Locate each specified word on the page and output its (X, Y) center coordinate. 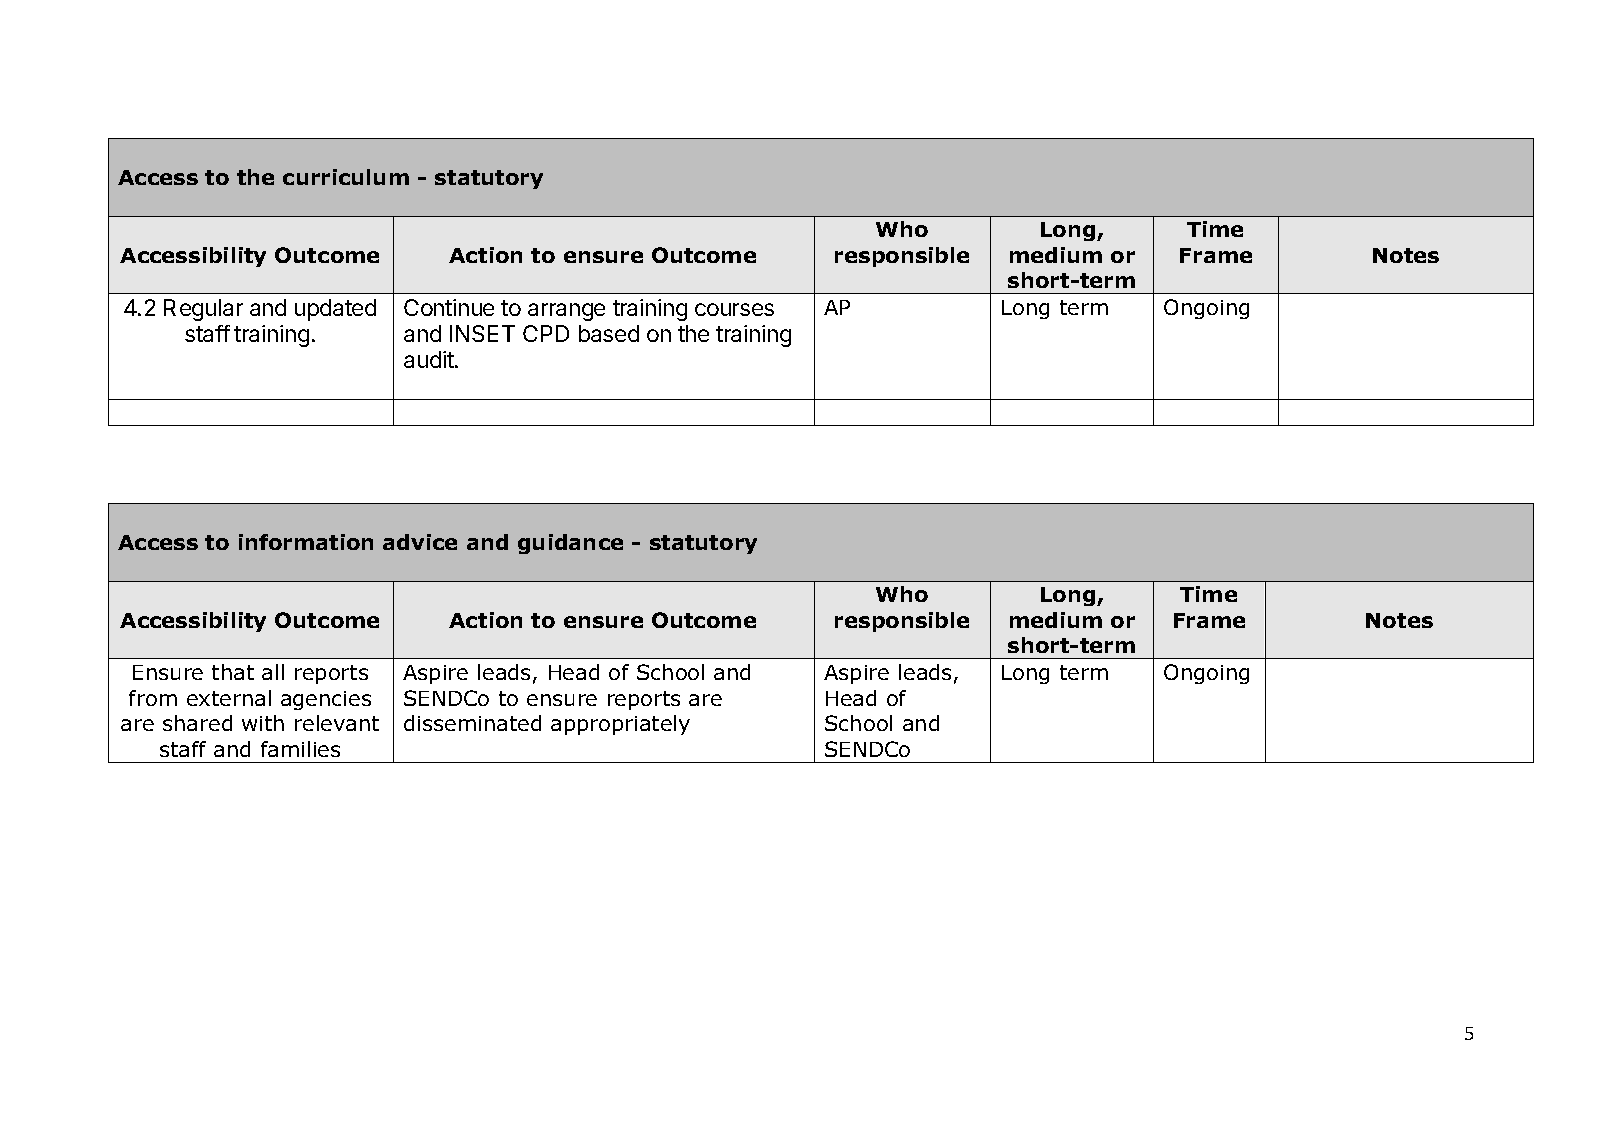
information (306, 542)
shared (197, 723)
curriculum (346, 177)
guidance (570, 544)
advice (420, 542)
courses (734, 309)
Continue (449, 307)
